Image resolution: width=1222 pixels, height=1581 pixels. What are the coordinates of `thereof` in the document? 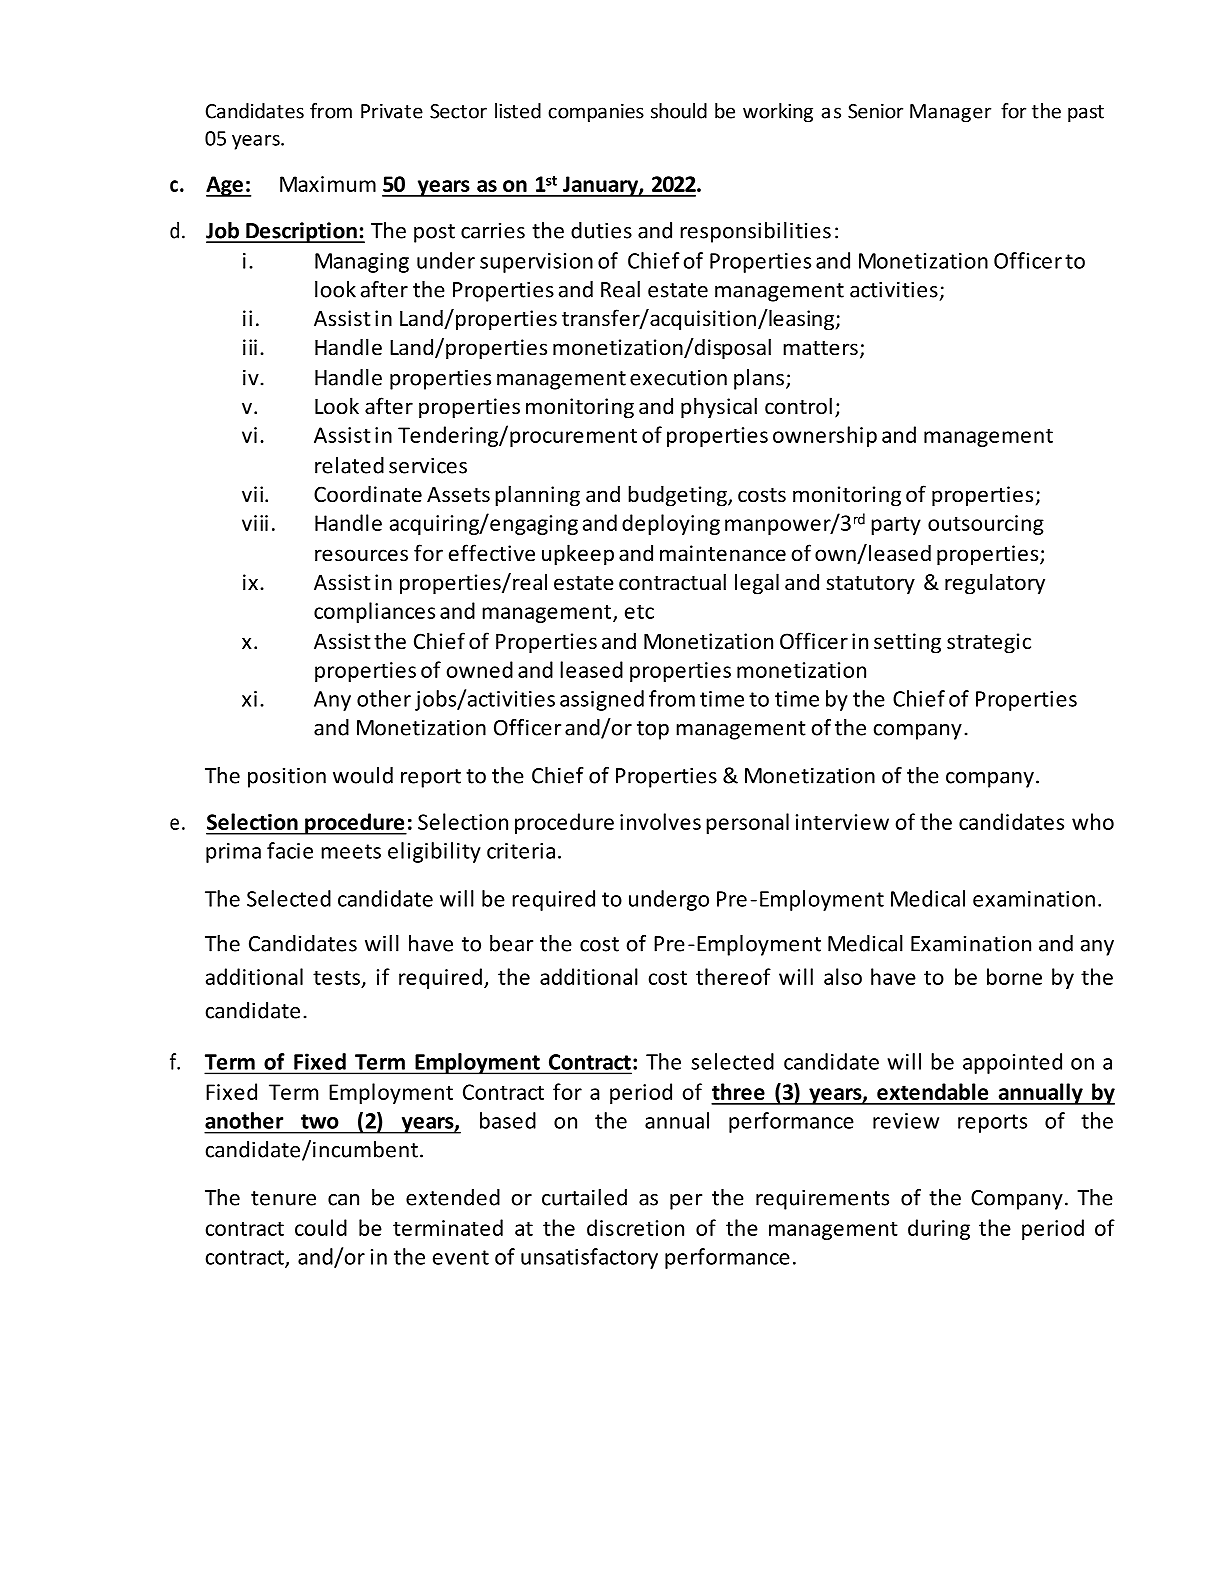 It's located at (733, 976).
